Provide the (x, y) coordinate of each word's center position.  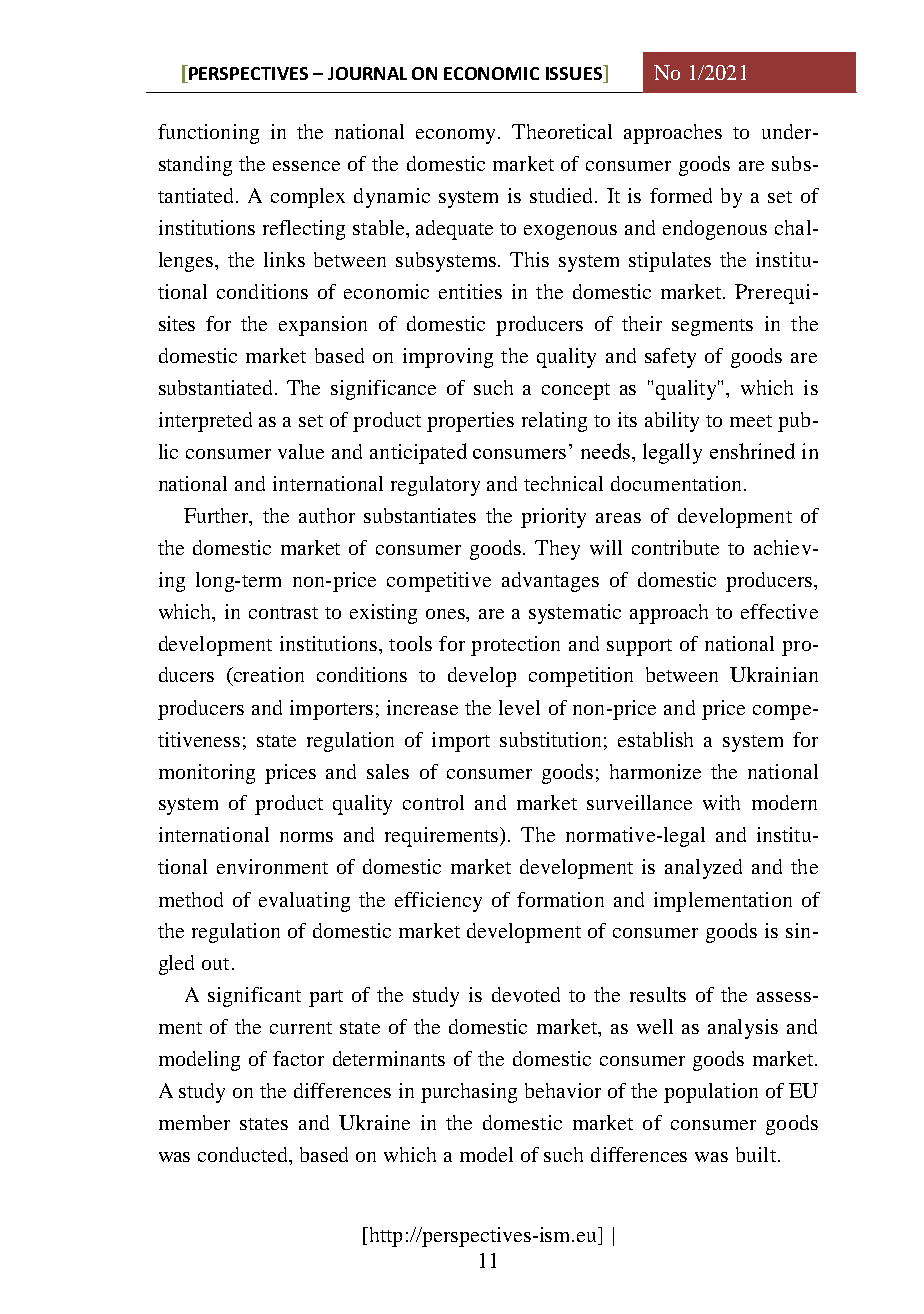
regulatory (435, 486)
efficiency (438, 902)
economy (457, 136)
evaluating (304, 902)
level (519, 707)
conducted (244, 1156)
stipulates (670, 262)
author (327, 515)
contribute (675, 547)
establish (655, 739)
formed (681, 195)
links (284, 259)
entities (470, 291)
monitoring (207, 774)
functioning (208, 134)
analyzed (703, 869)
